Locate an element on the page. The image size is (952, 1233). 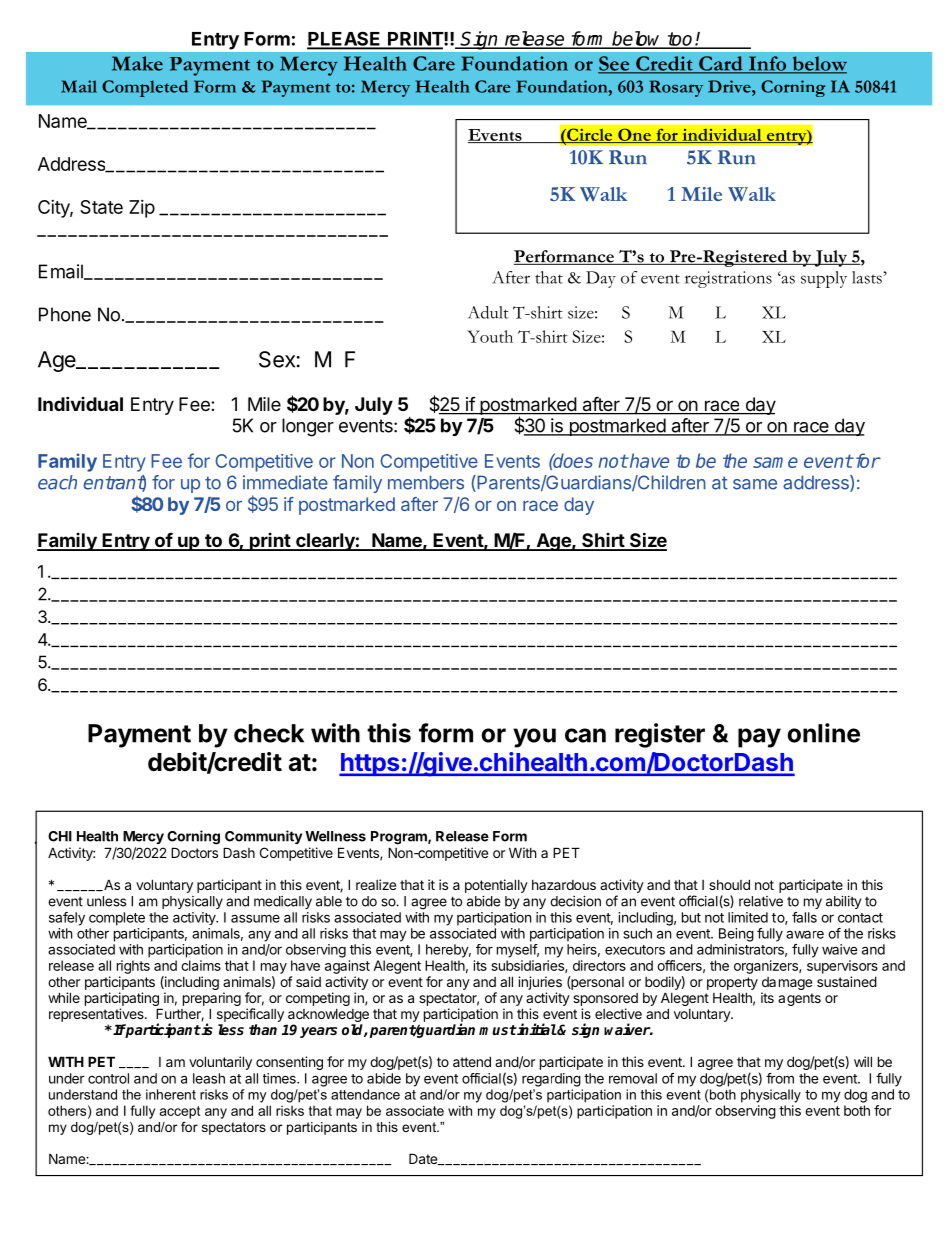
Info is located at coordinates (768, 64).
